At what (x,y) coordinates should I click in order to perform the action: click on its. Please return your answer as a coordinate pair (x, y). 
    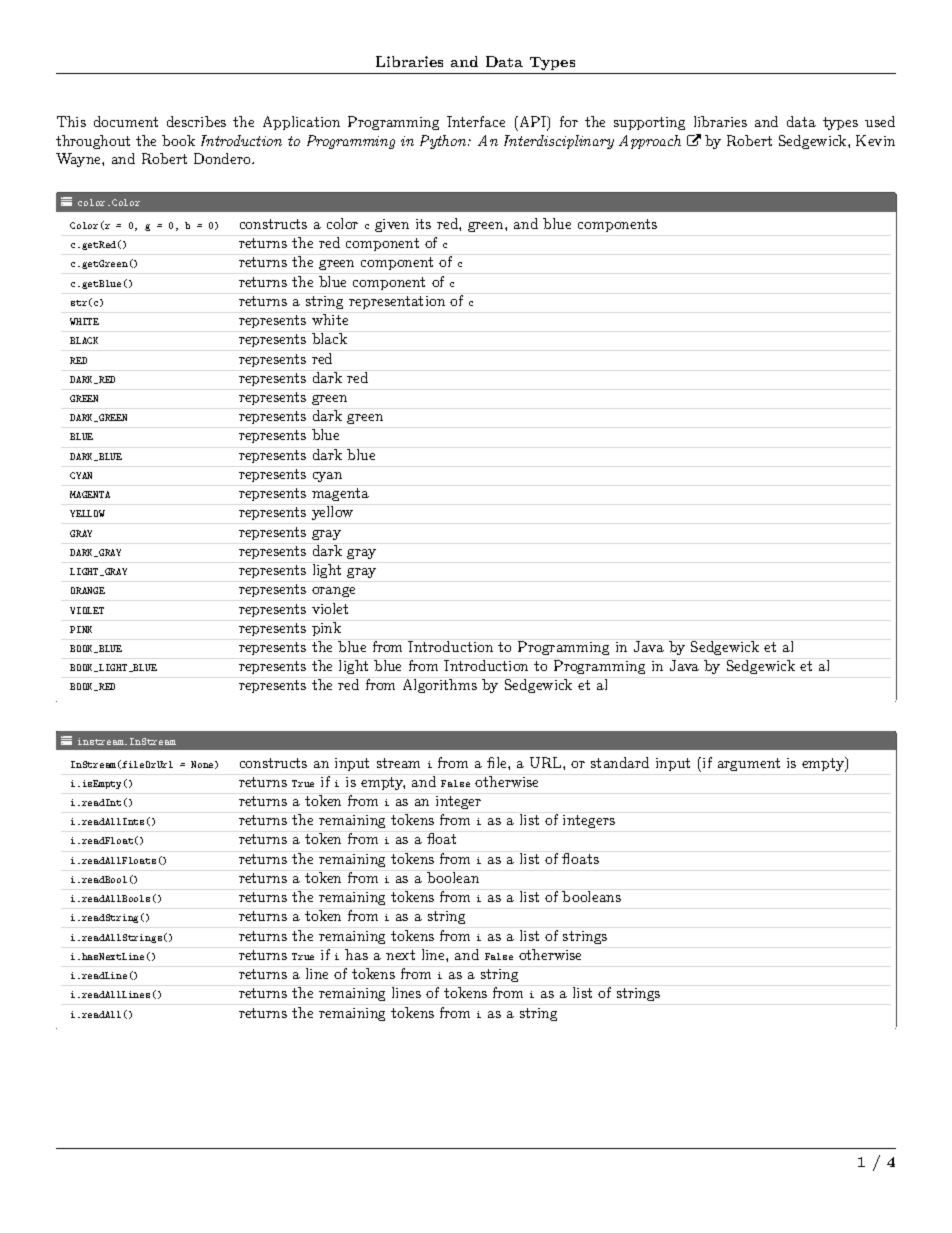
    Looking at the image, I should click on (423, 224).
